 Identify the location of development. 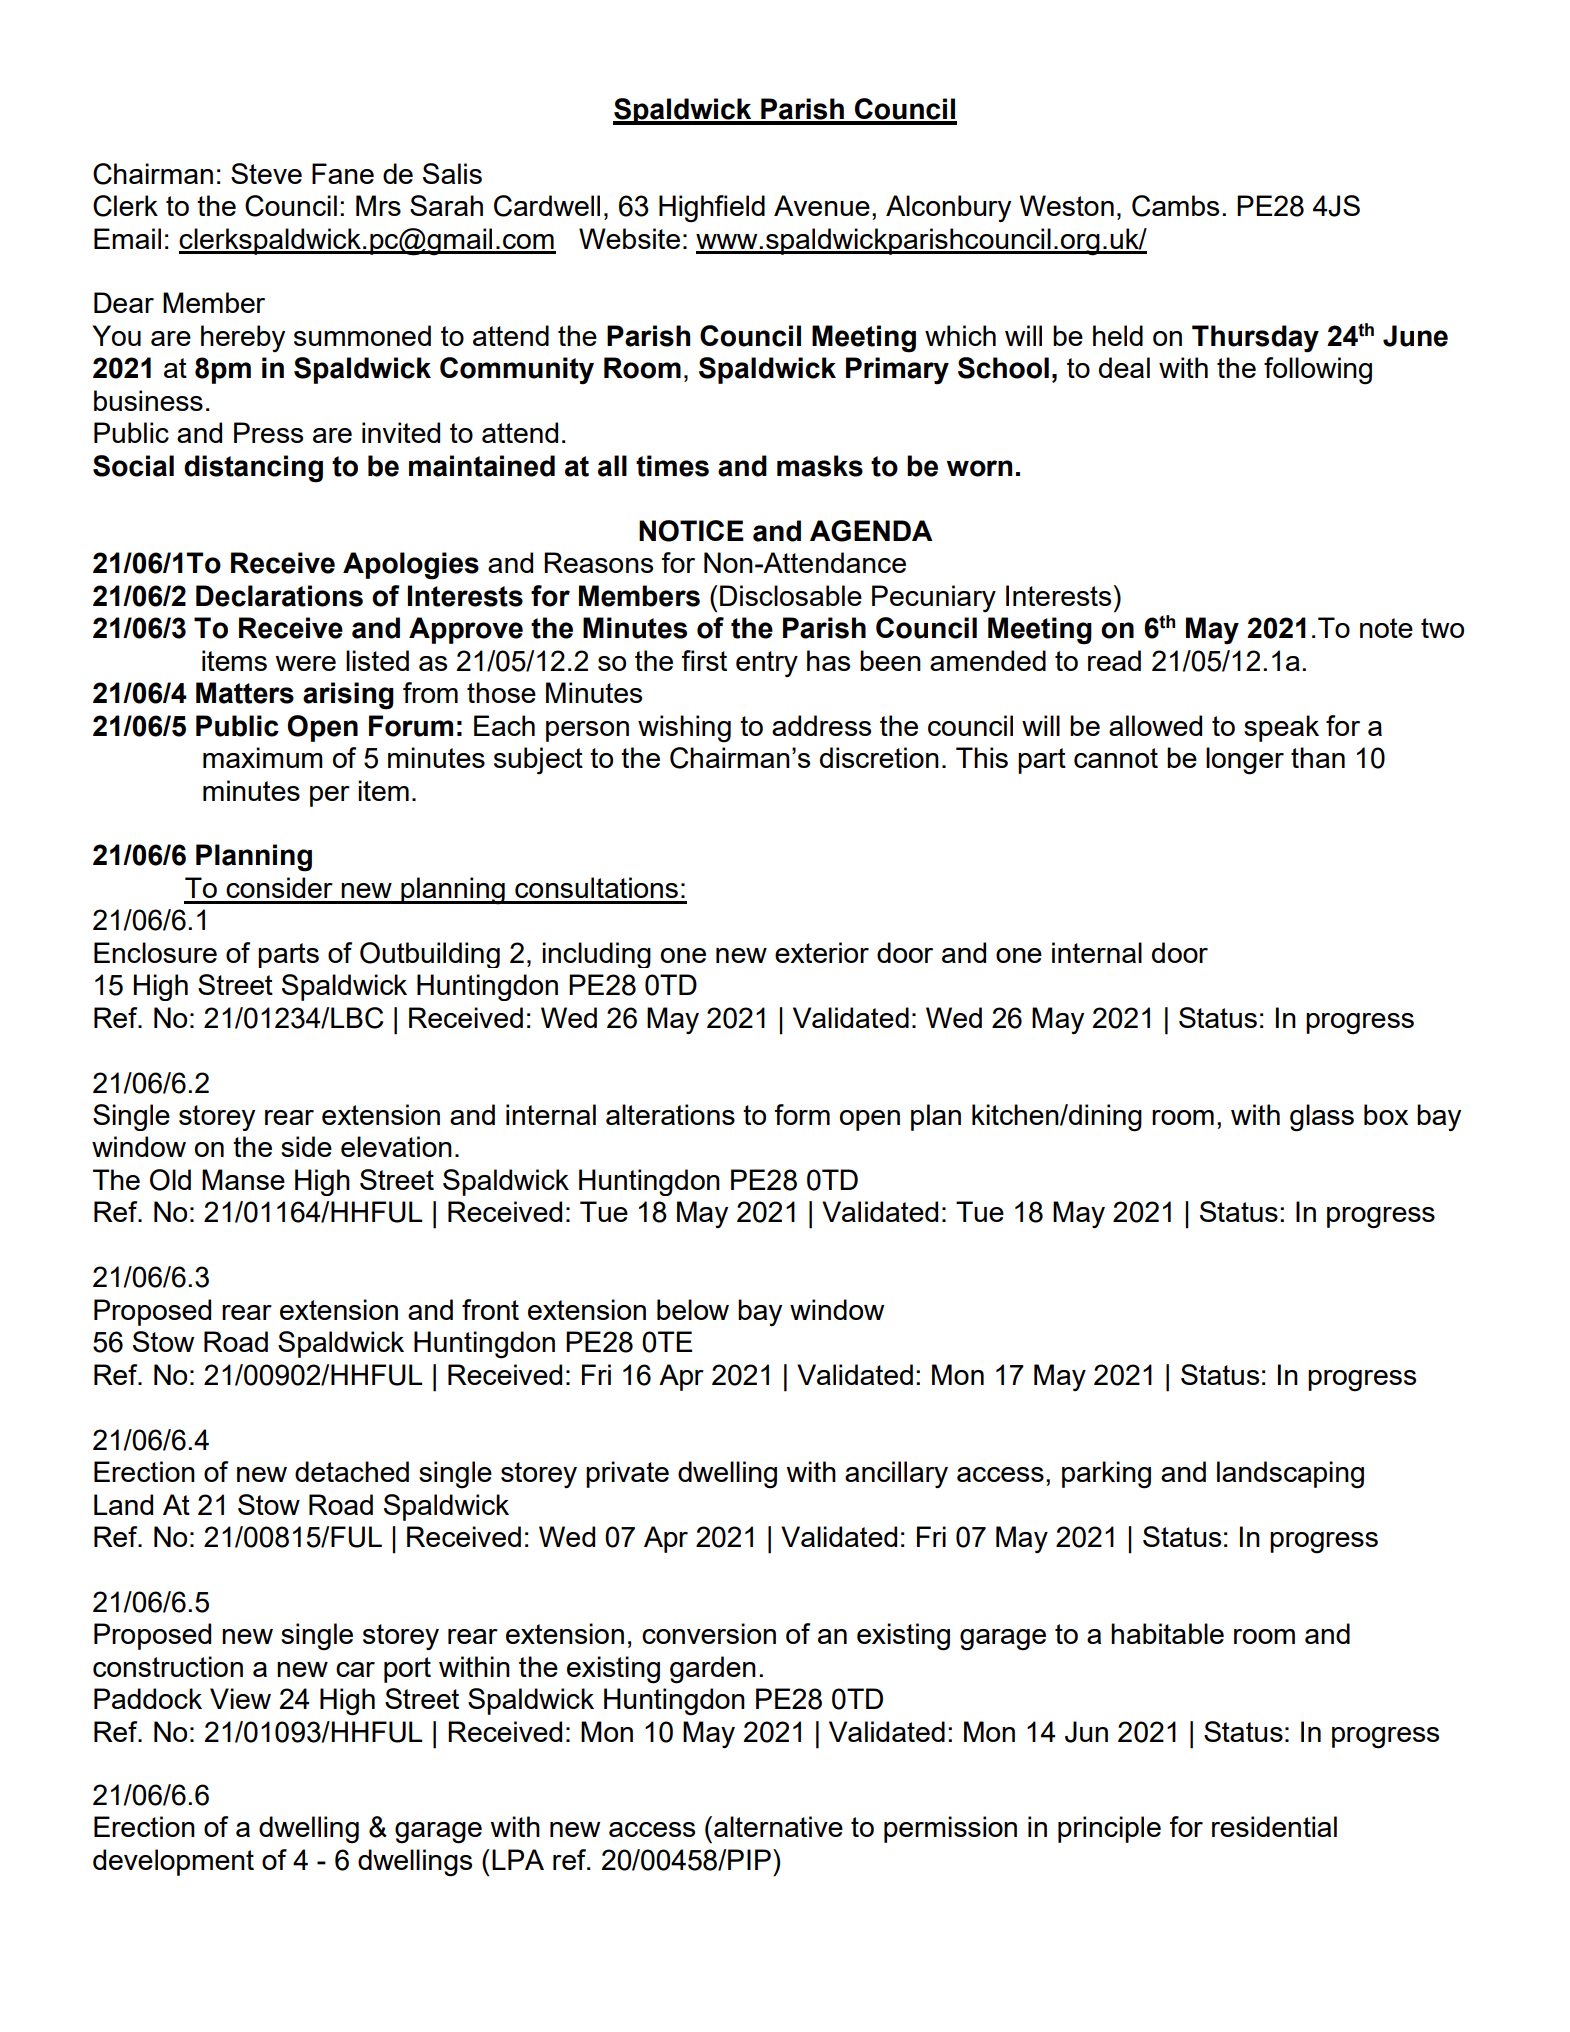
(173, 1862).
